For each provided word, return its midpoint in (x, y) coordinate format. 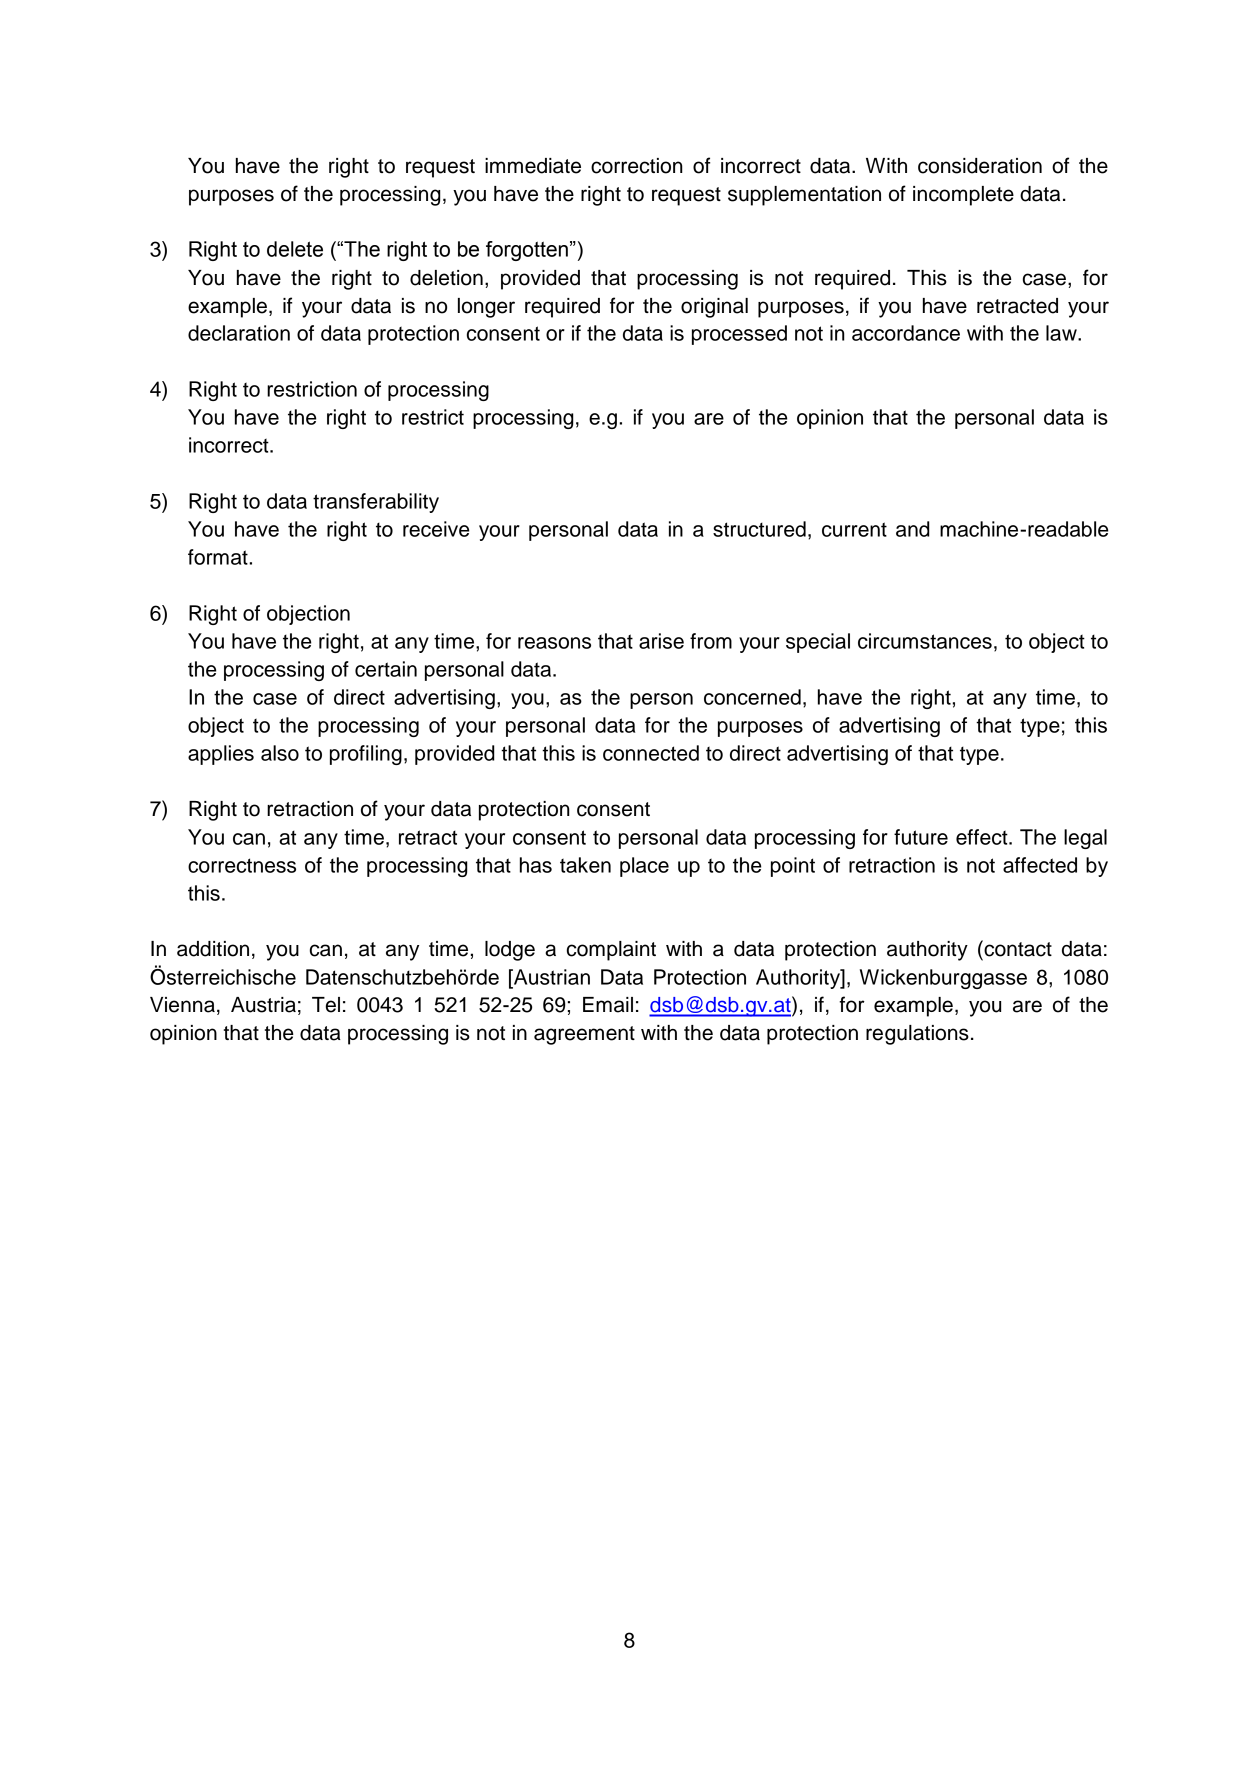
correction (637, 166)
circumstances (925, 641)
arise (661, 641)
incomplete (963, 196)
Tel (326, 1005)
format (219, 557)
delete (295, 249)
